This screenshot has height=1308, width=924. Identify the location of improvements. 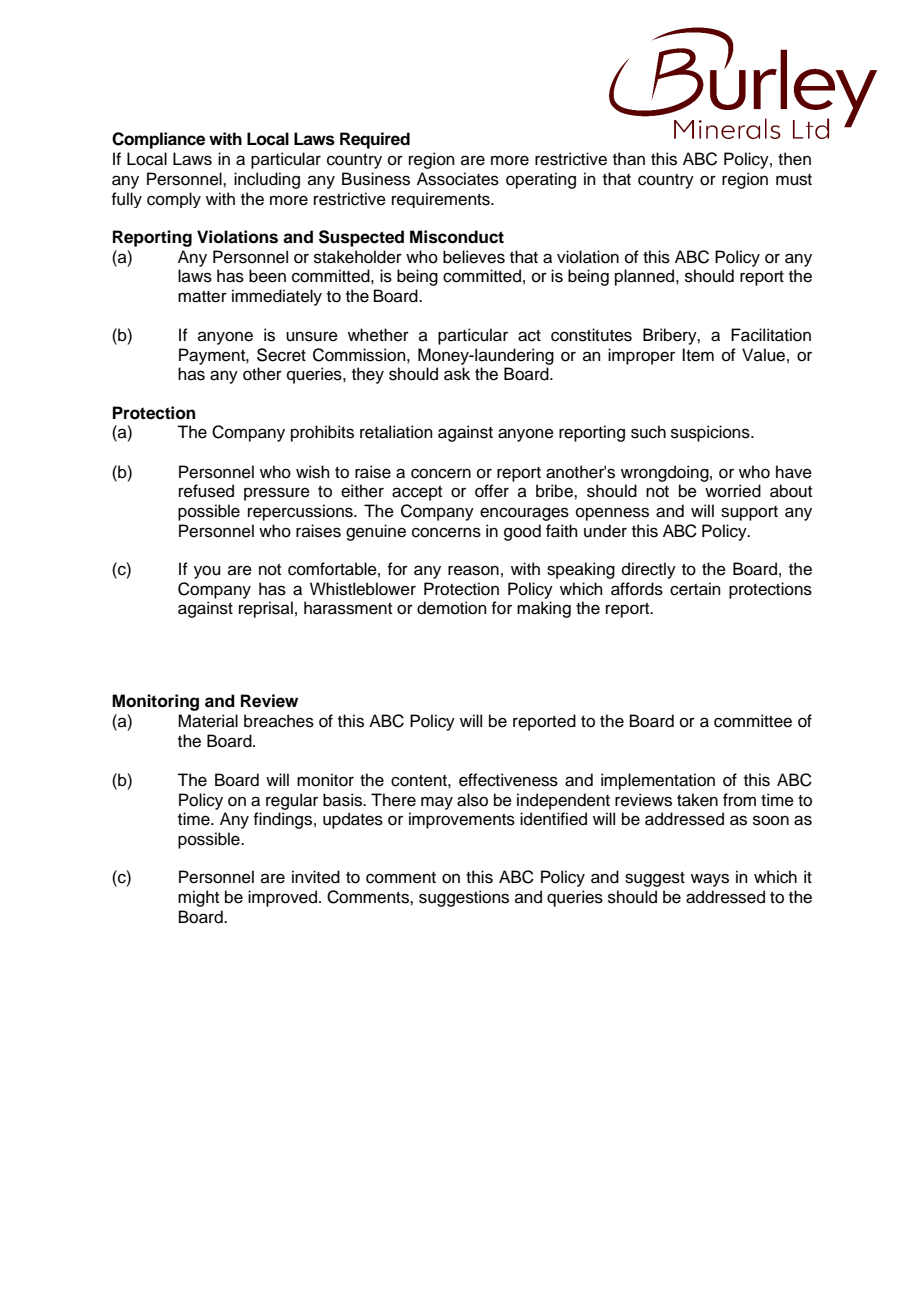
(462, 820).
